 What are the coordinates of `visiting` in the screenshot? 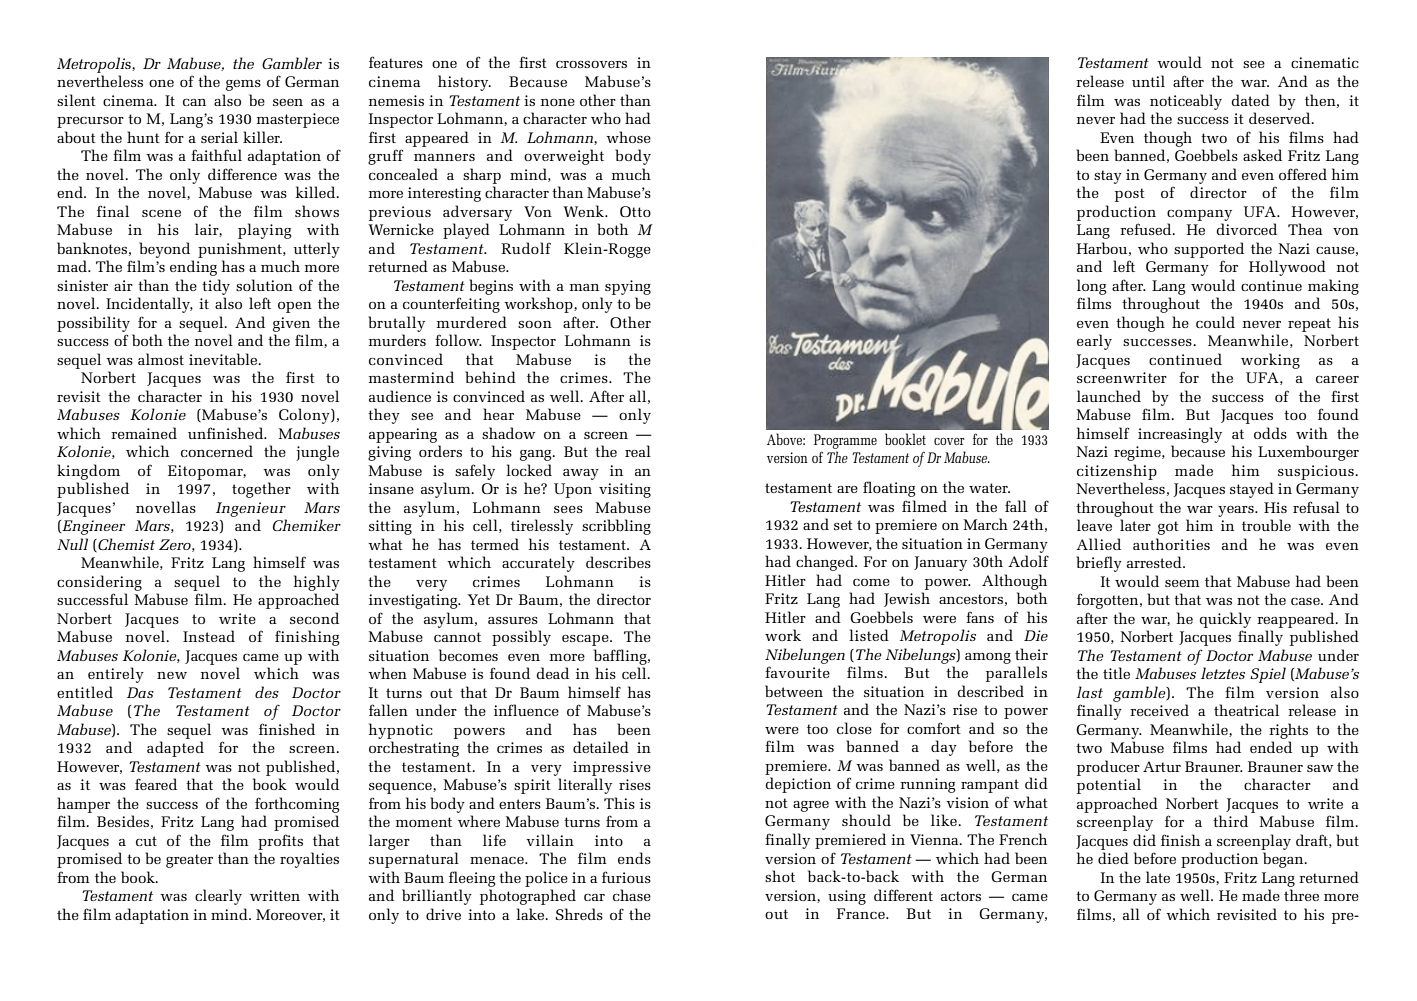 It's located at (625, 490).
